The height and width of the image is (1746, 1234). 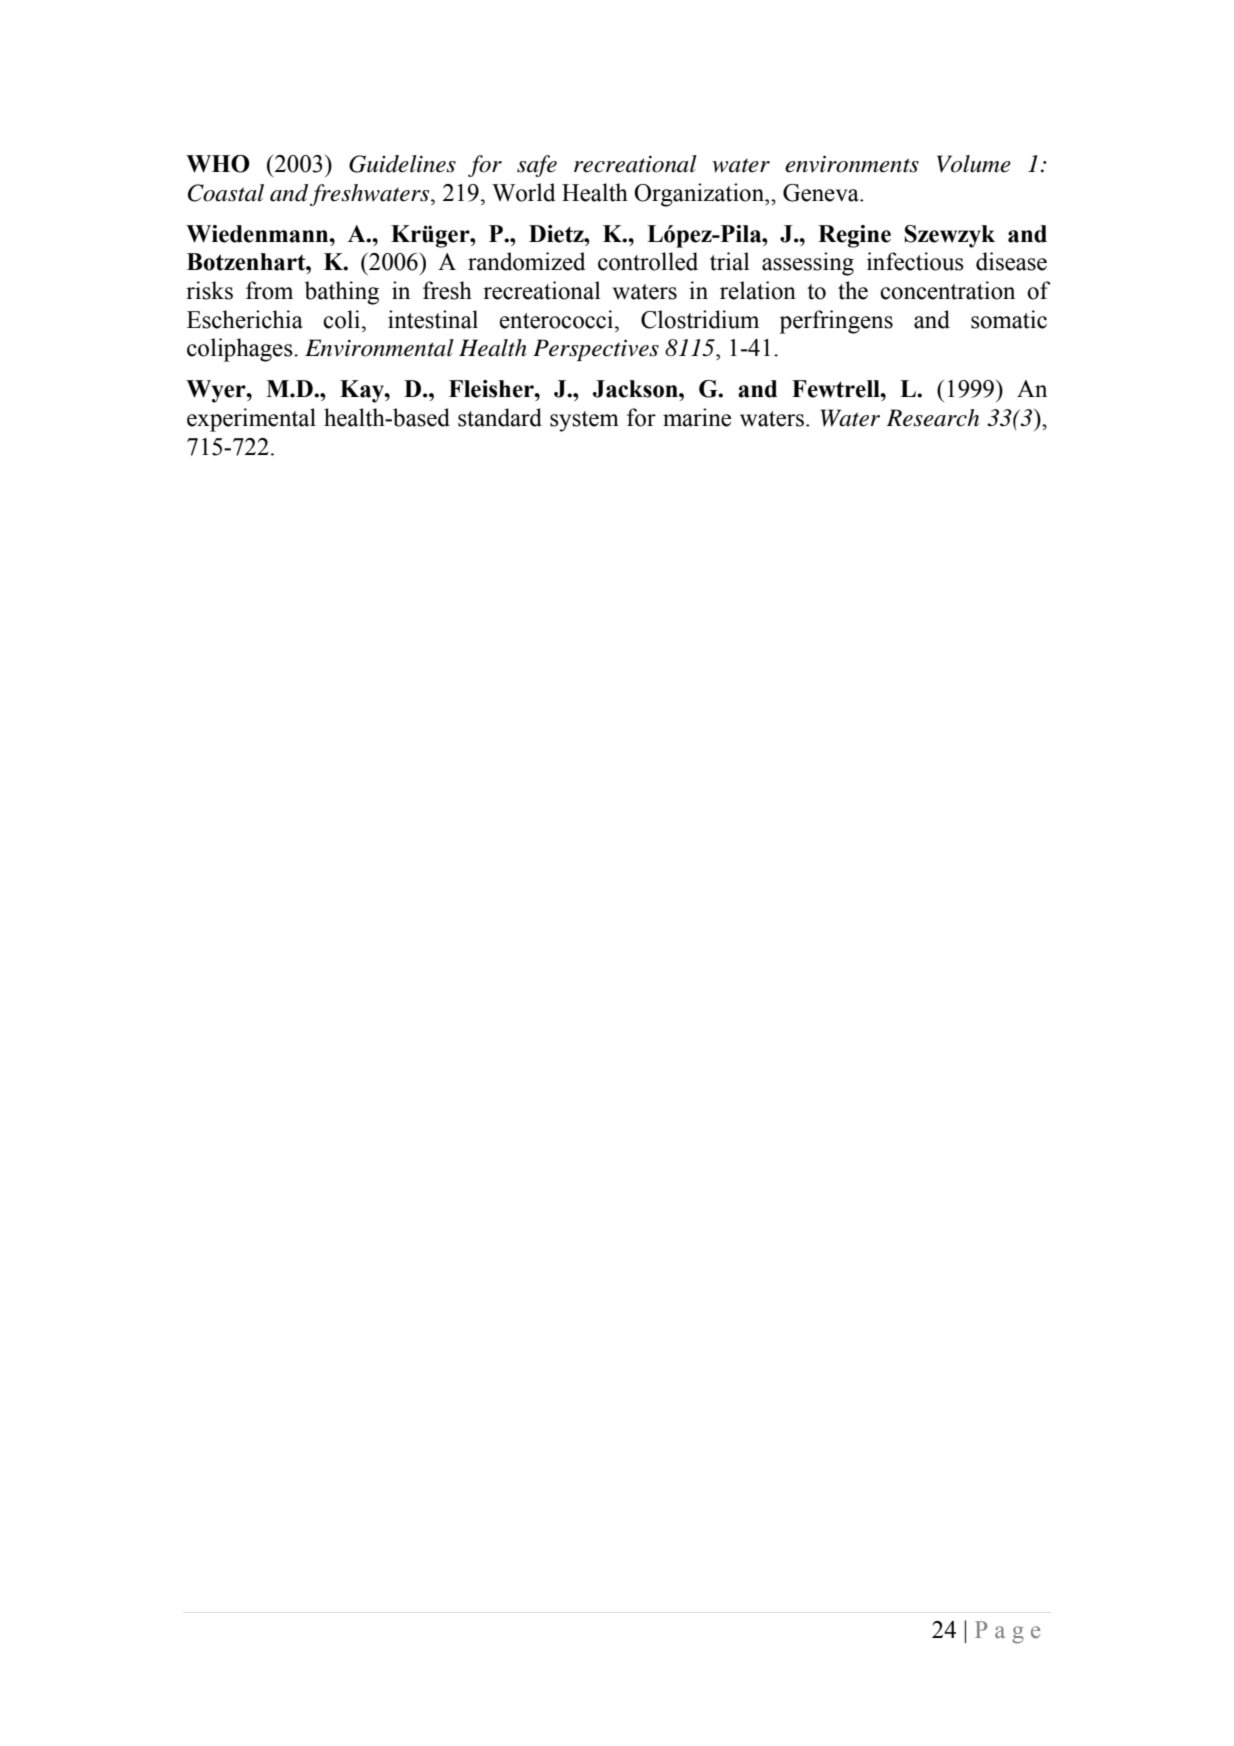 What do you see at coordinates (379, 348) in the image?
I see `Environmental` at bounding box center [379, 348].
